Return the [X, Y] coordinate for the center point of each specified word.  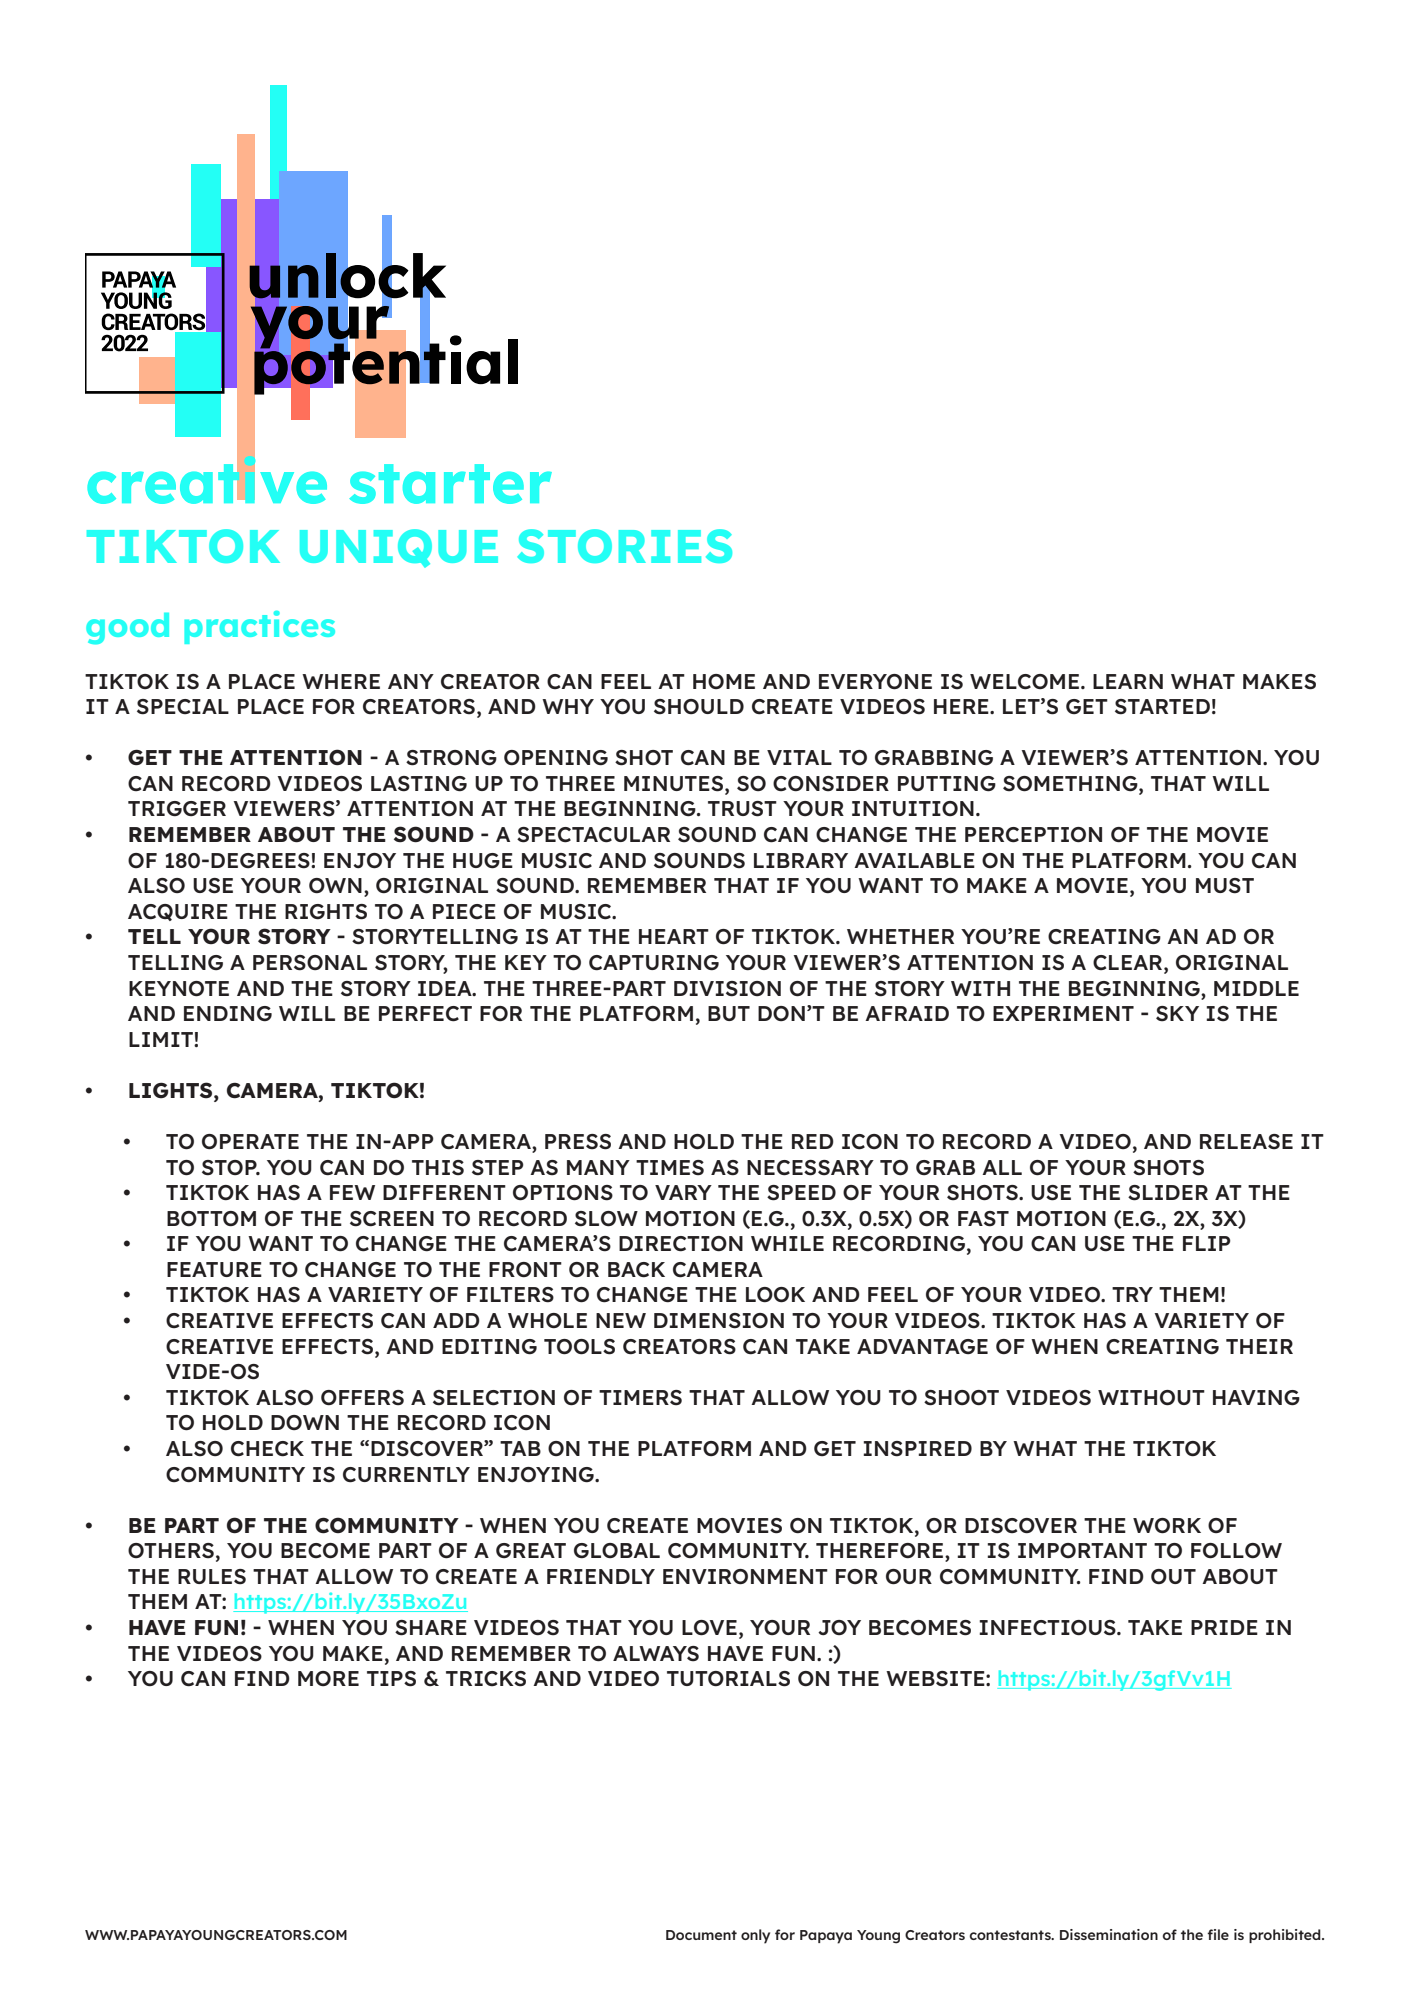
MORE [328, 1678]
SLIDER [1168, 1193]
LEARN [1128, 681]
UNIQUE [399, 548]
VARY [683, 1192]
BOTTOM [211, 1218]
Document [701, 1935]
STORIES [624, 546]
